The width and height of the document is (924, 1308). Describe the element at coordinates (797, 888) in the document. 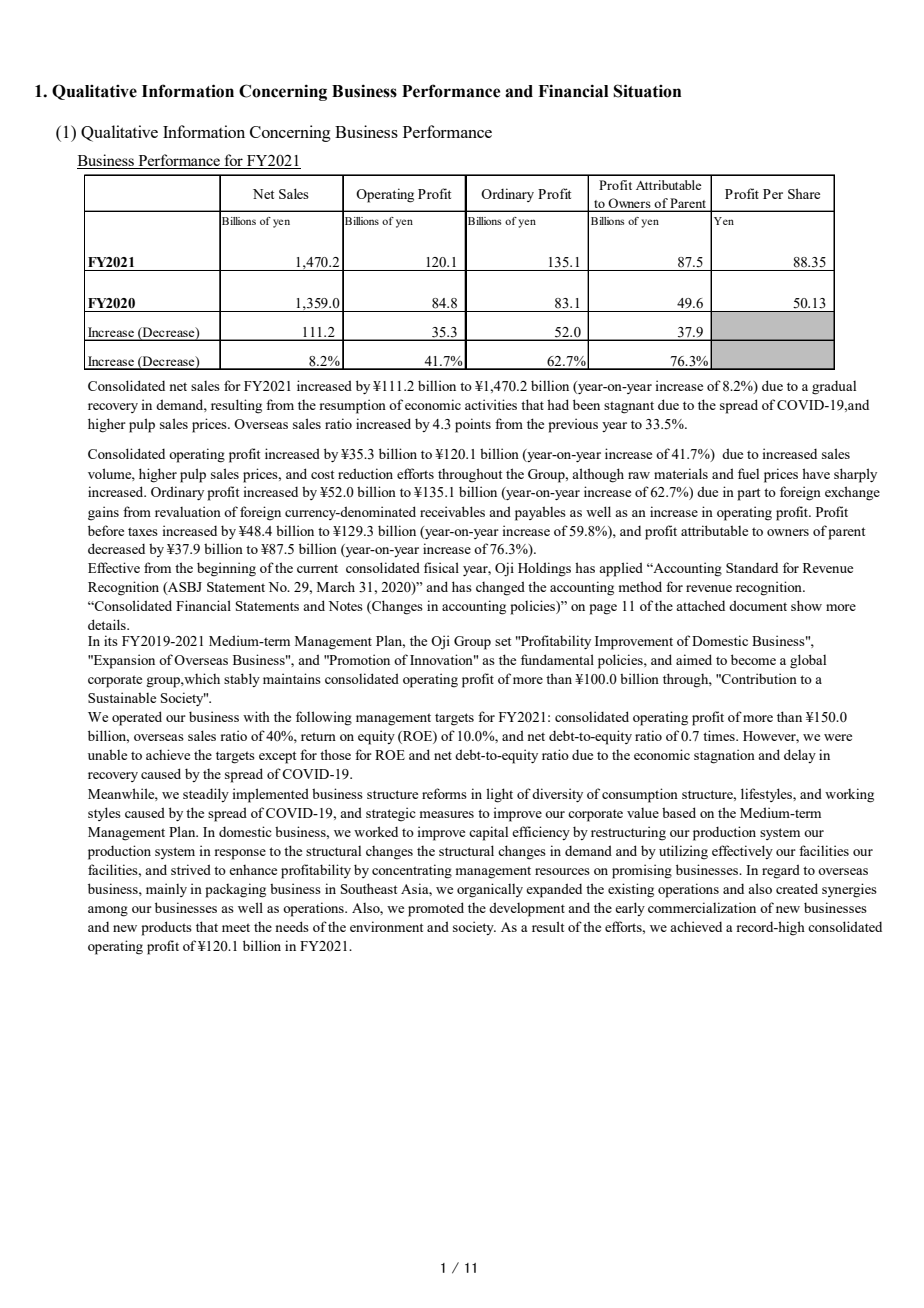

I see `created` at that location.
